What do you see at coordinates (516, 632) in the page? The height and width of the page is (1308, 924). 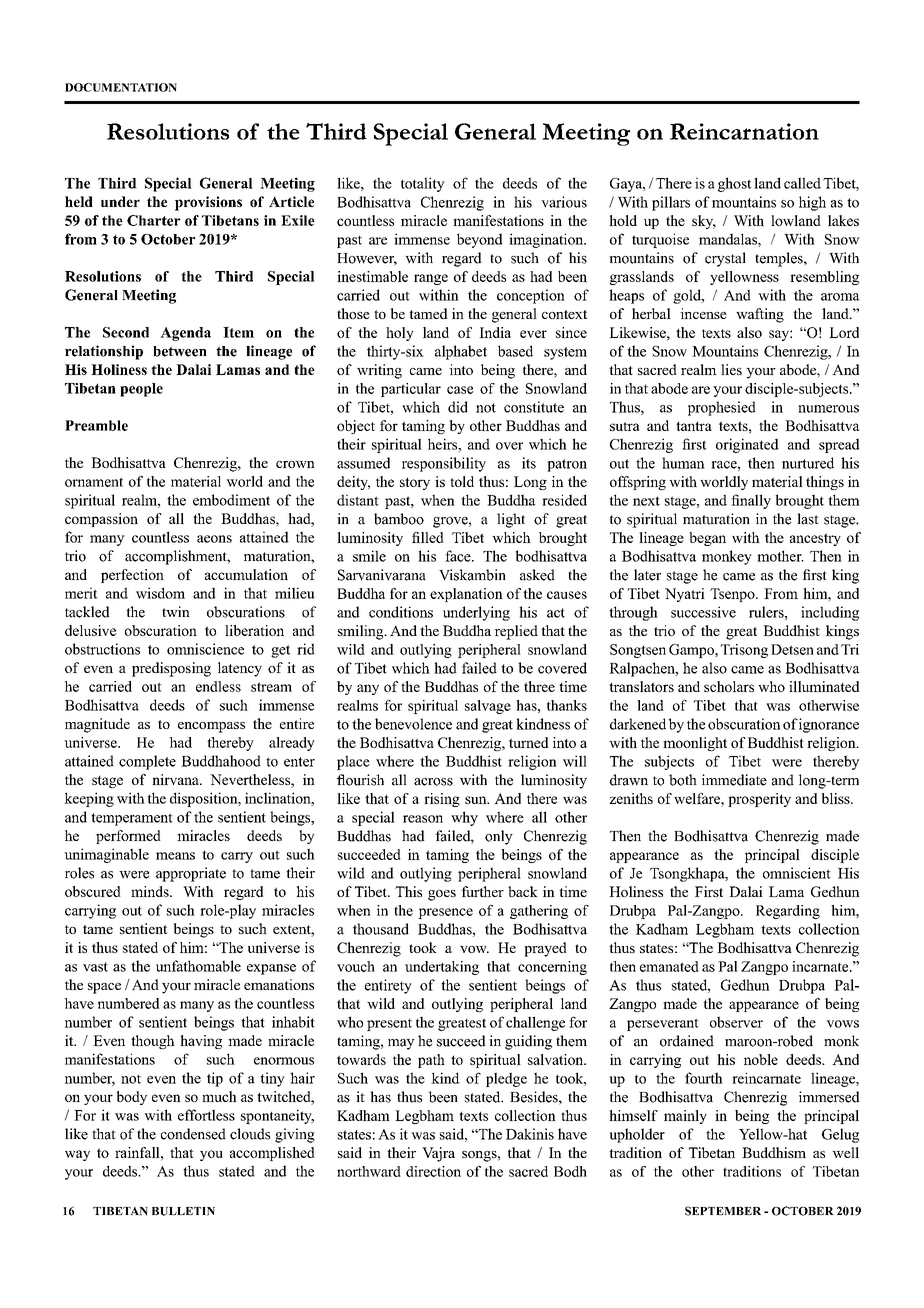 I see `replied` at bounding box center [516, 632].
